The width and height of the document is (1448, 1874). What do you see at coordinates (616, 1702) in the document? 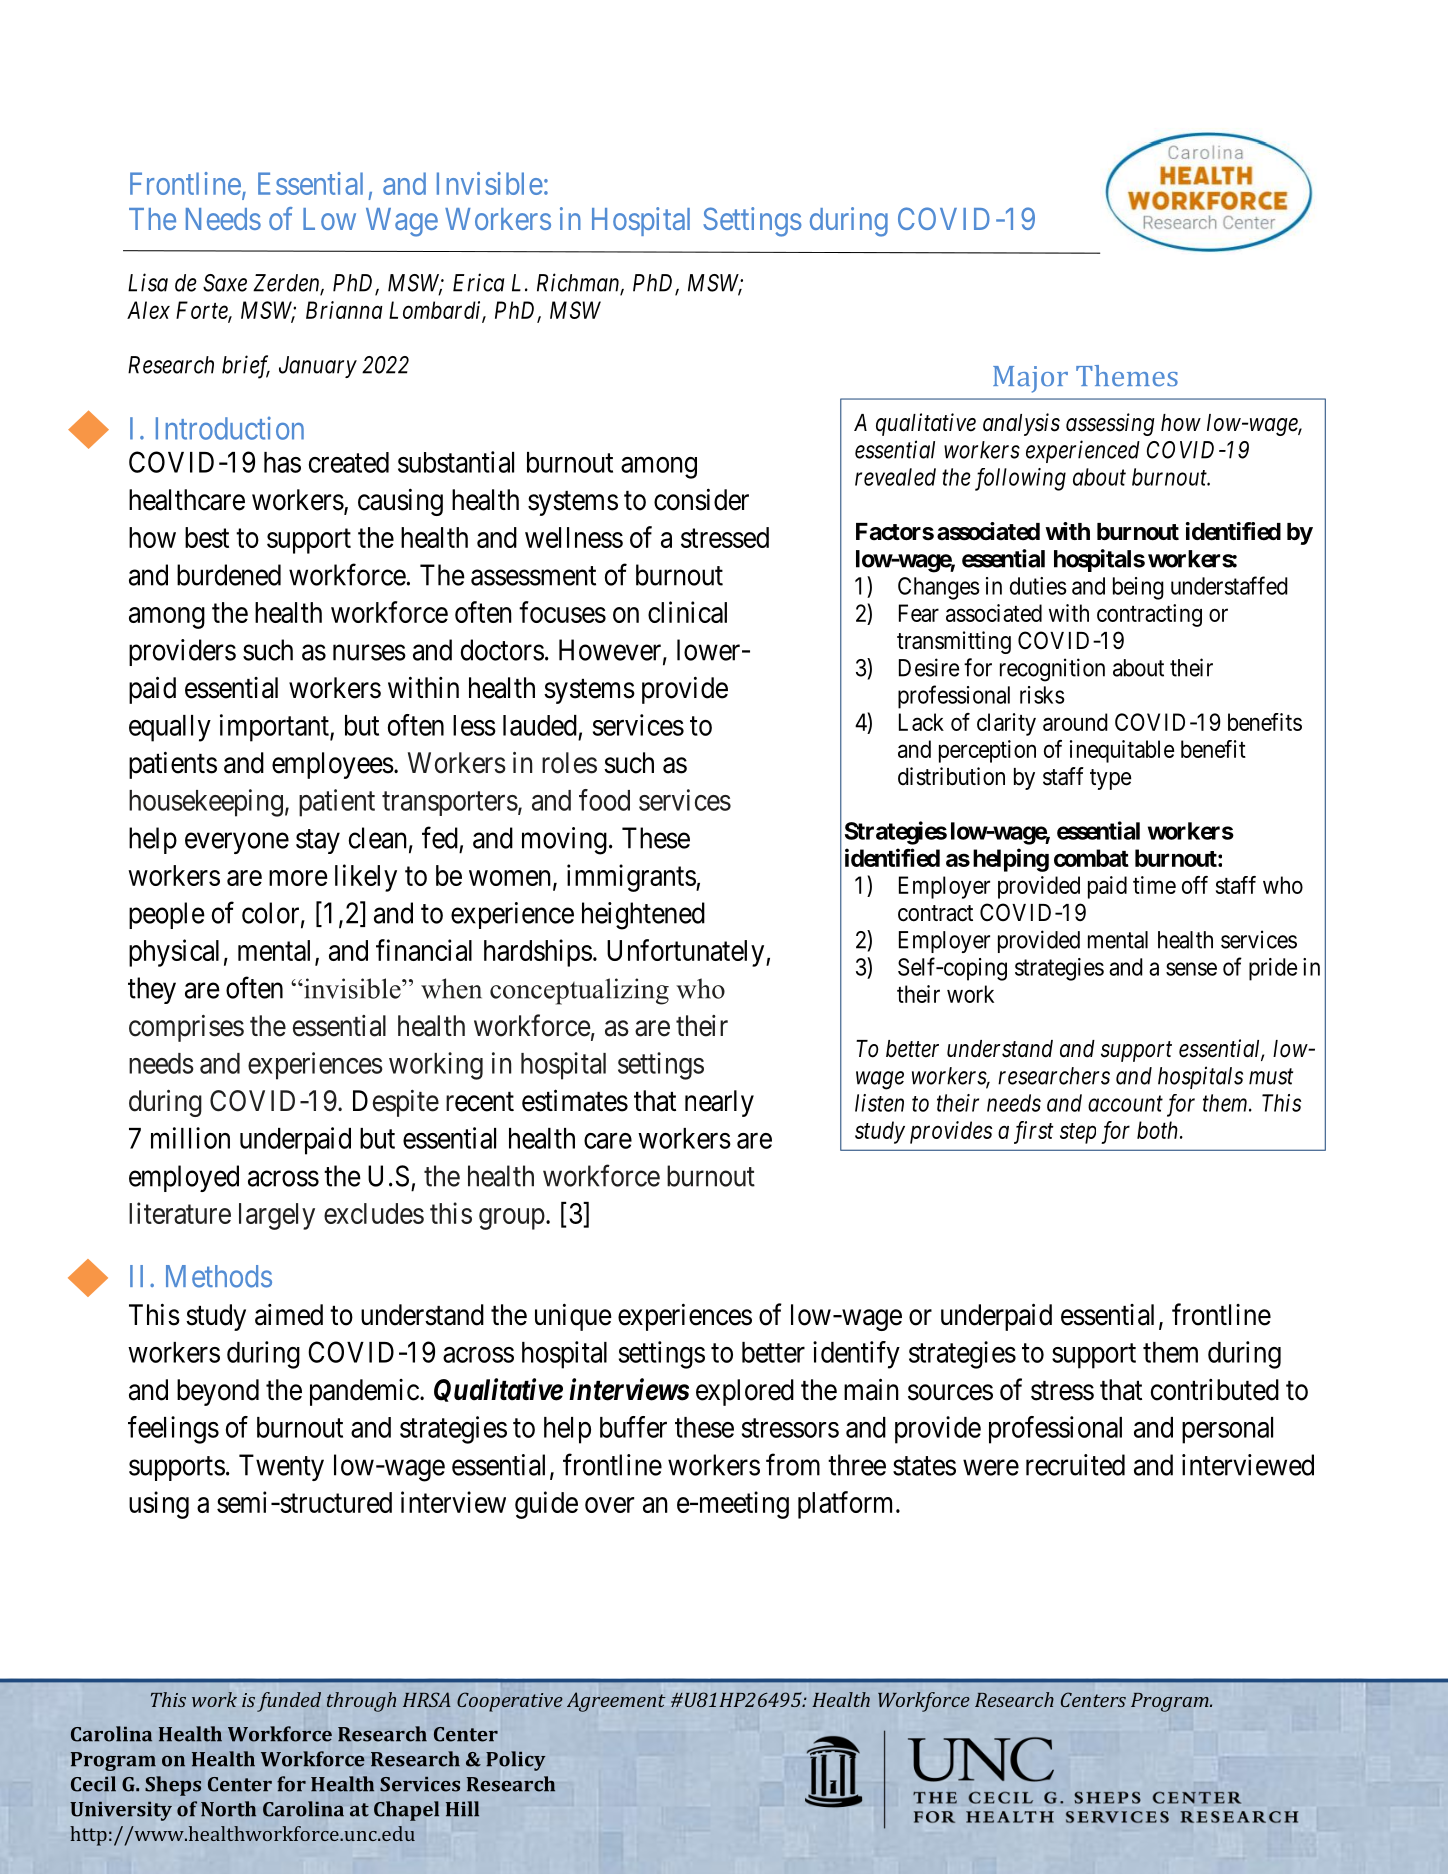
I see `Agreement` at bounding box center [616, 1702].
